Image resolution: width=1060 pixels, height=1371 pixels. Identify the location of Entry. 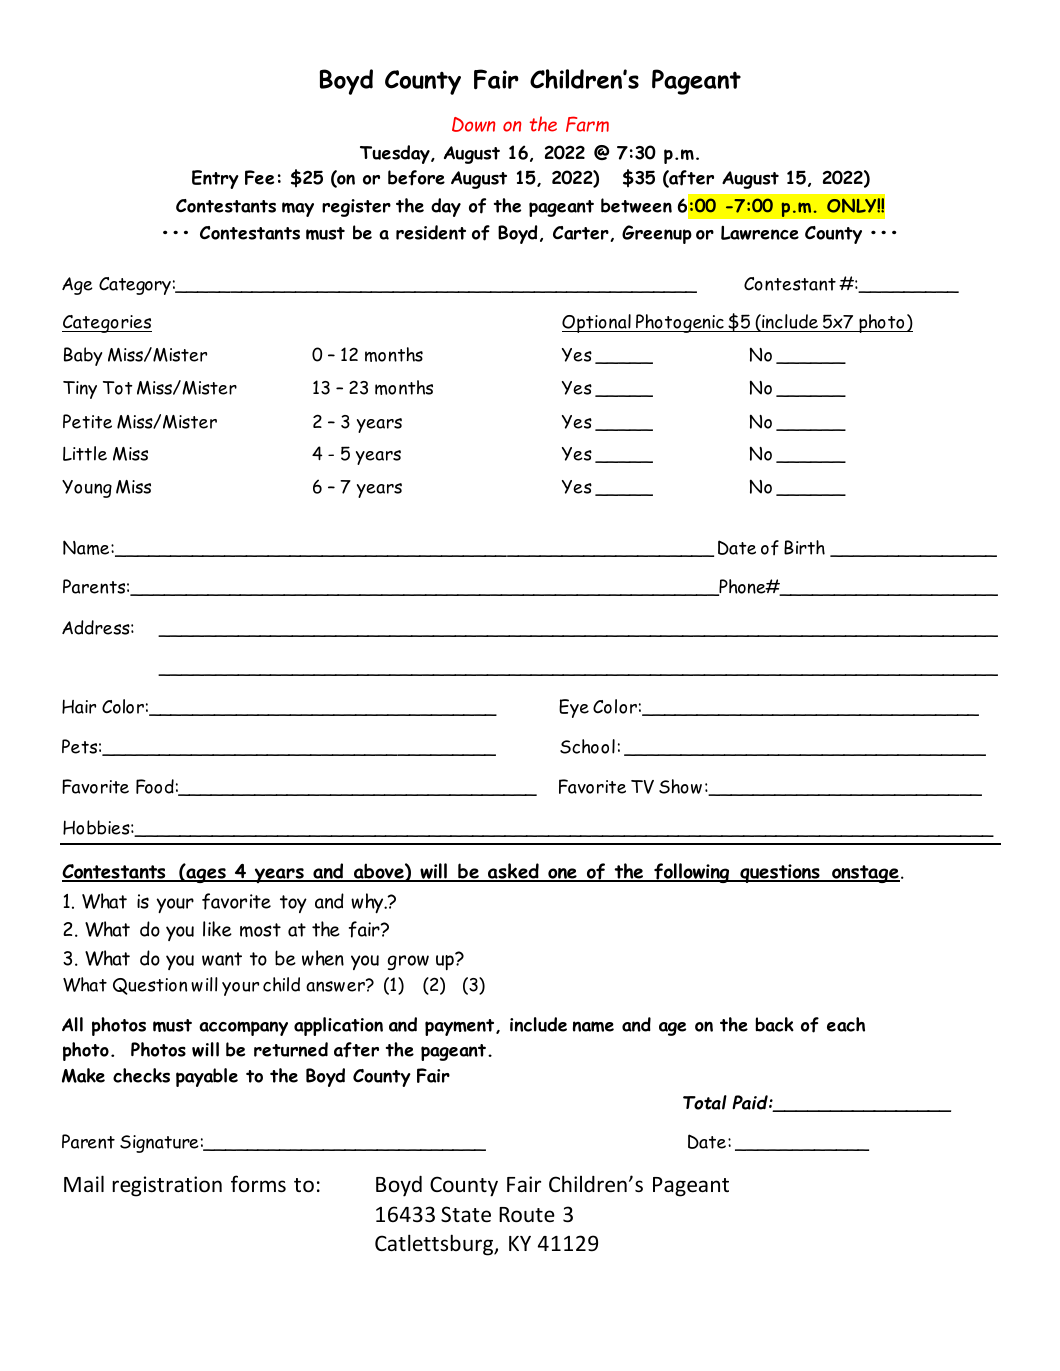
(215, 179).
